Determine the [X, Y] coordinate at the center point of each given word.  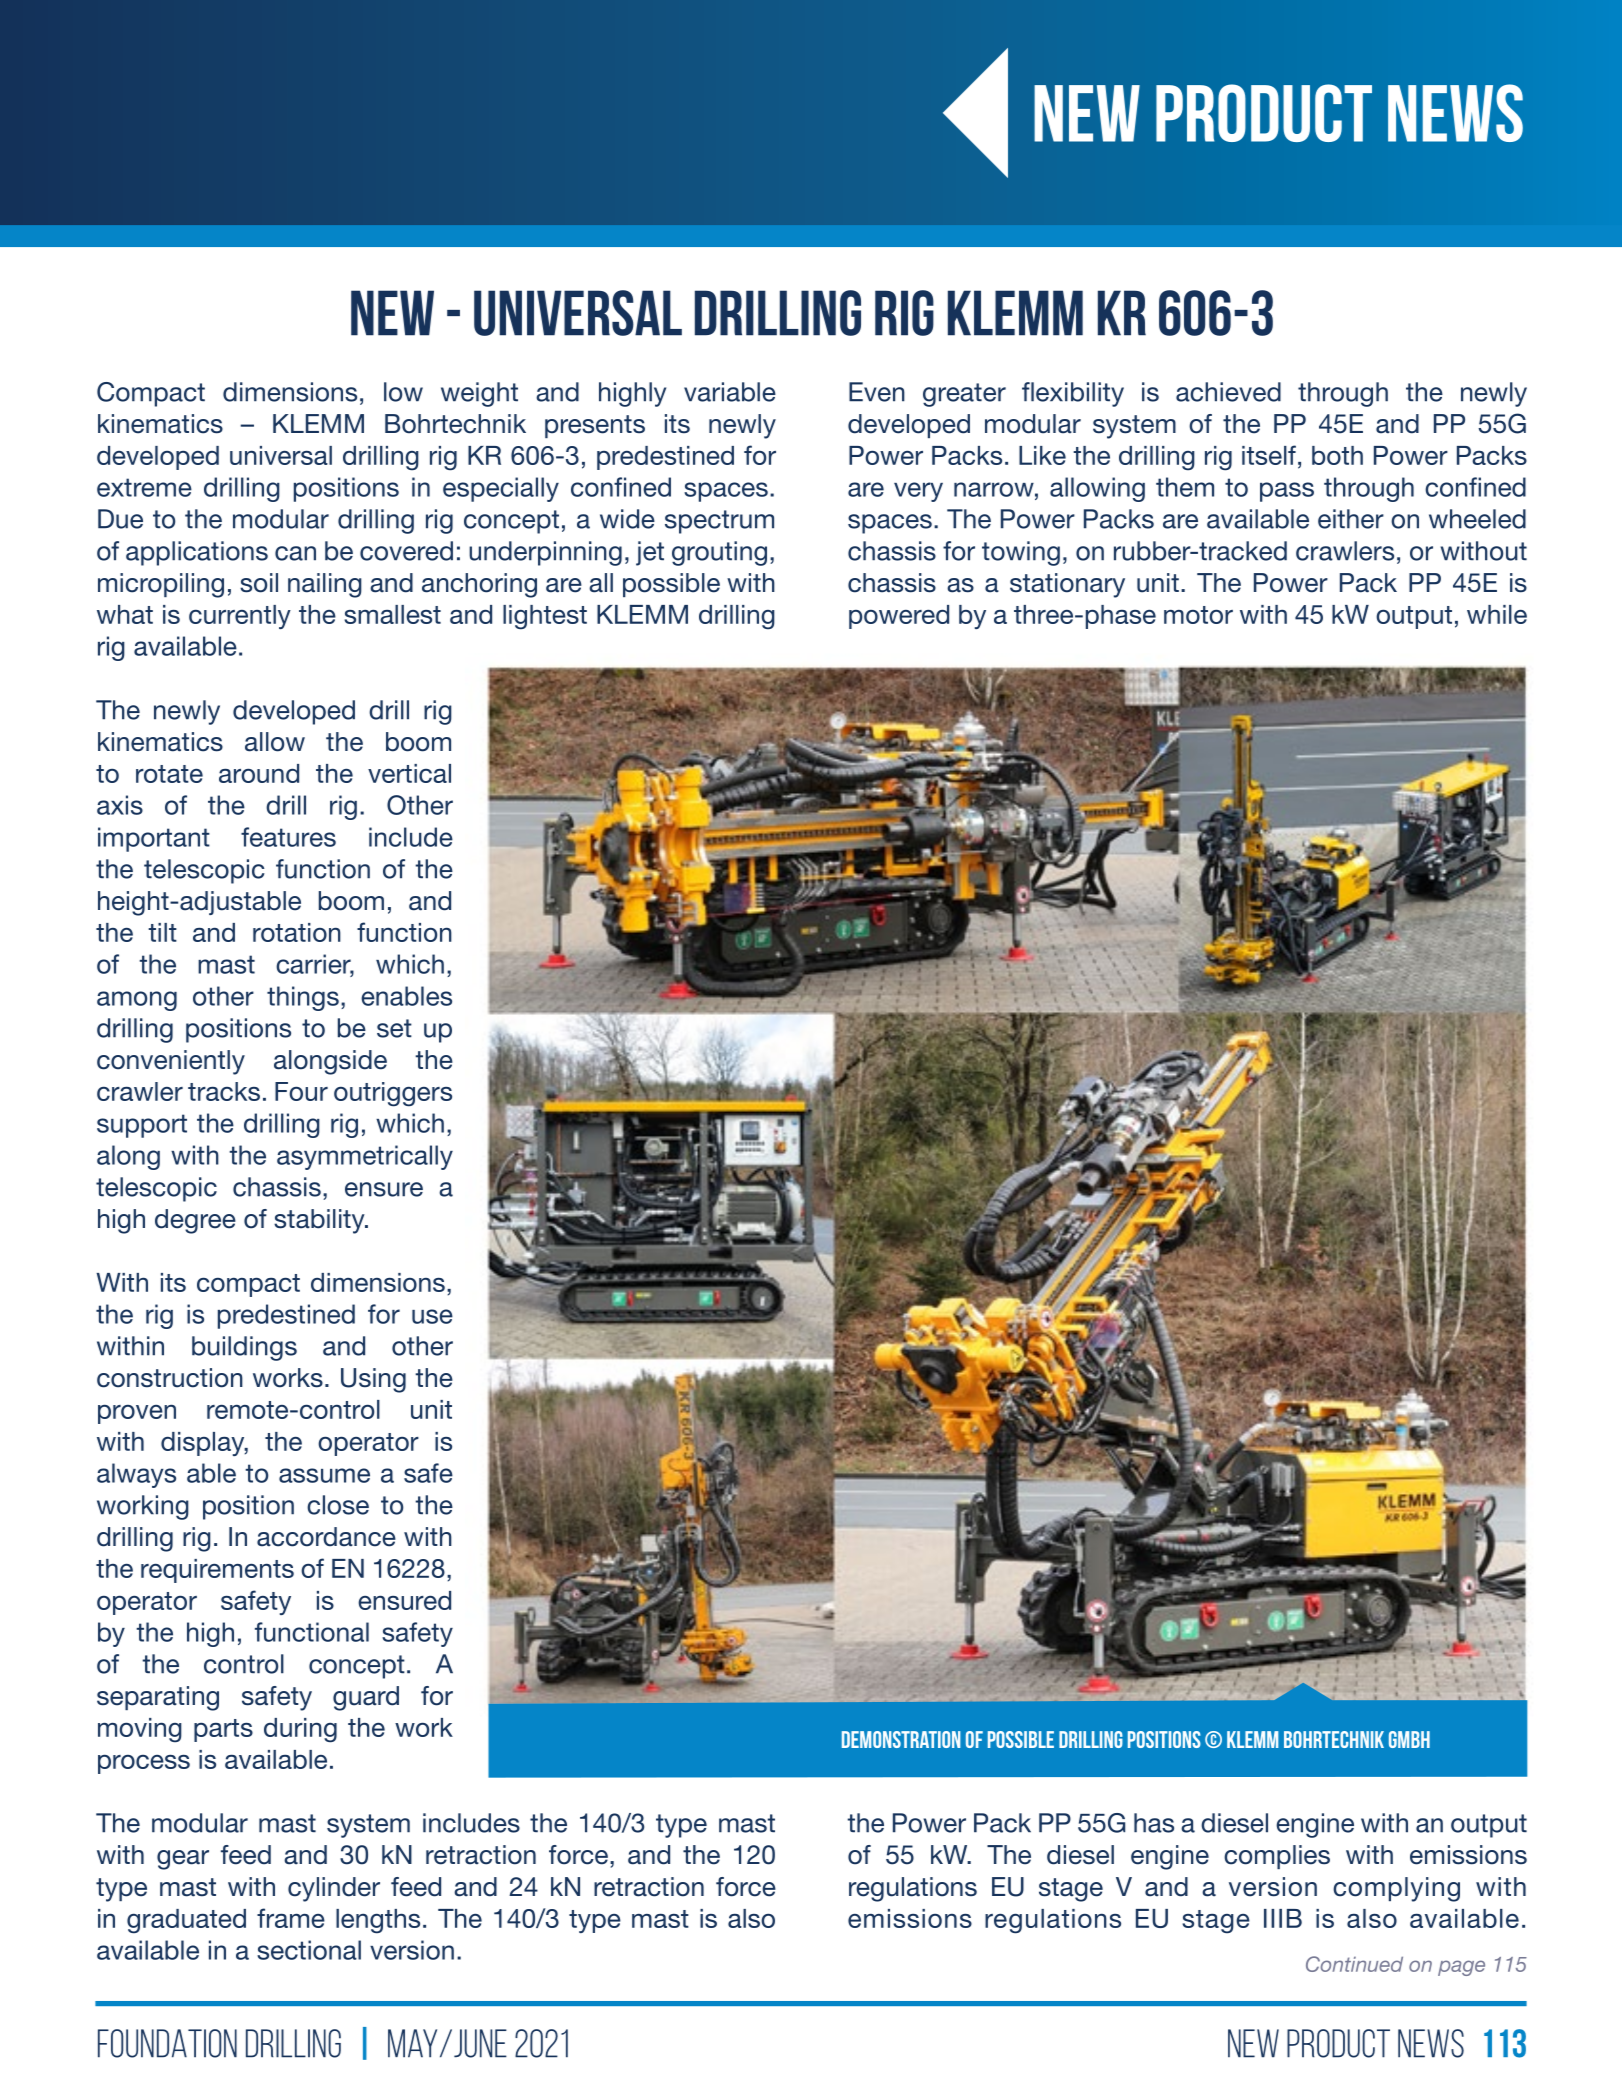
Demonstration [901, 1739]
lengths [378, 1921]
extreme [144, 487]
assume [324, 1475]
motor [1198, 615]
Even [877, 392]
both [1337, 455]
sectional [309, 1950]
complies [1277, 1857]
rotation [297, 932]
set [394, 1028]
